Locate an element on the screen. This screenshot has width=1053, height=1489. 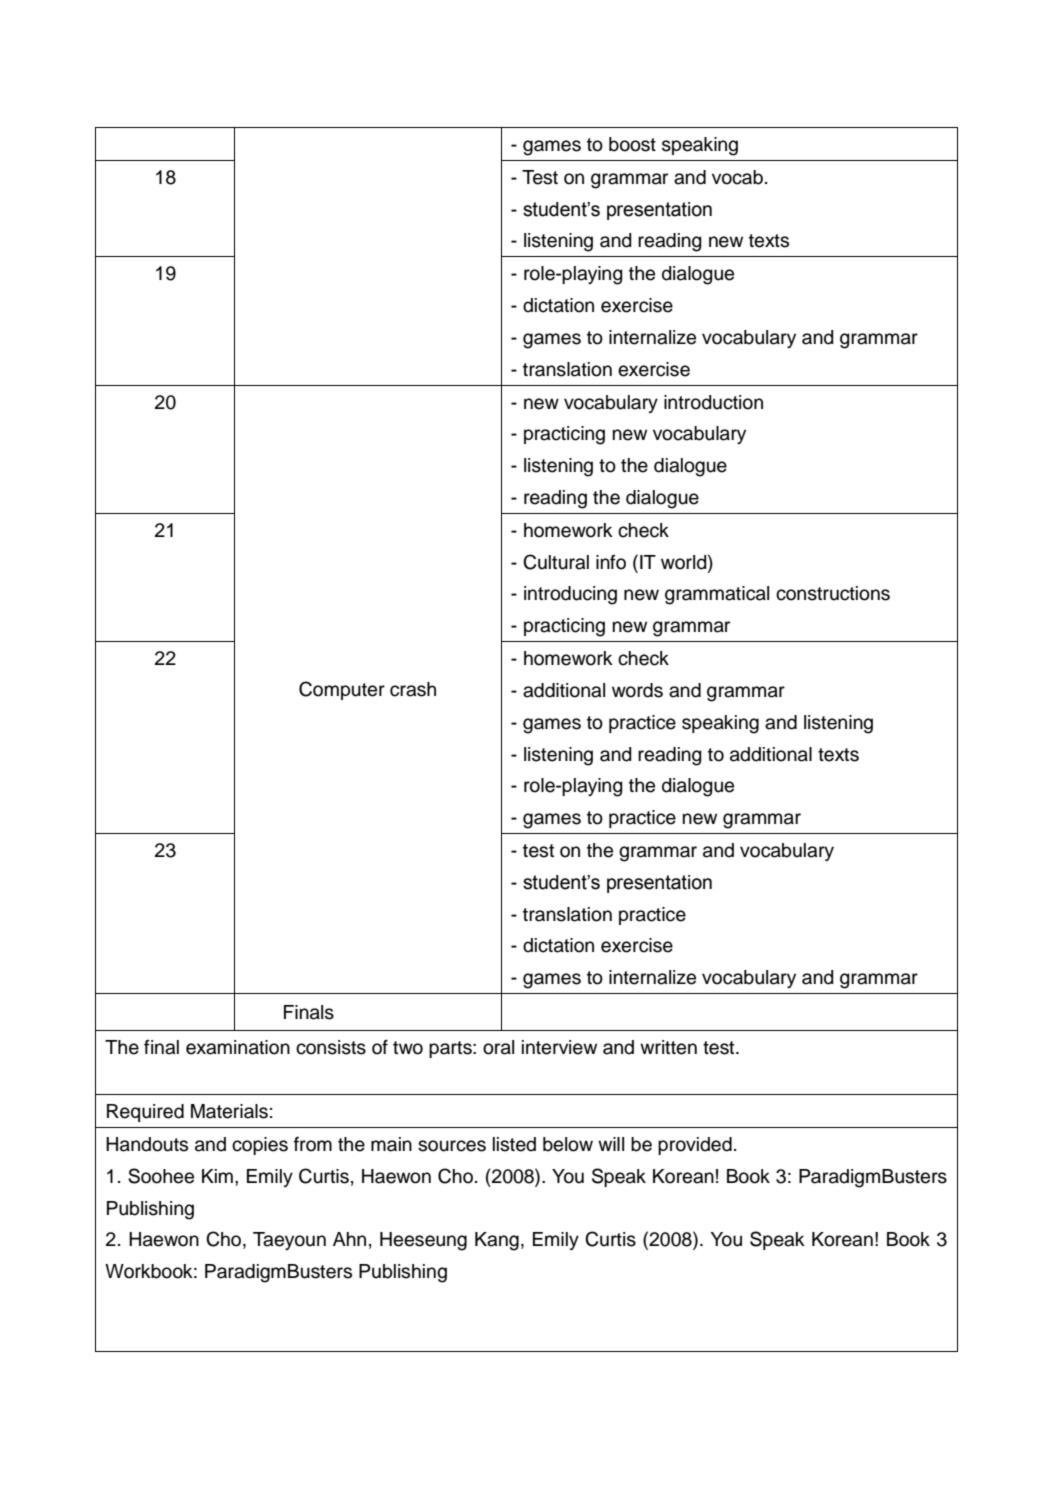
oral is located at coordinates (498, 1047).
